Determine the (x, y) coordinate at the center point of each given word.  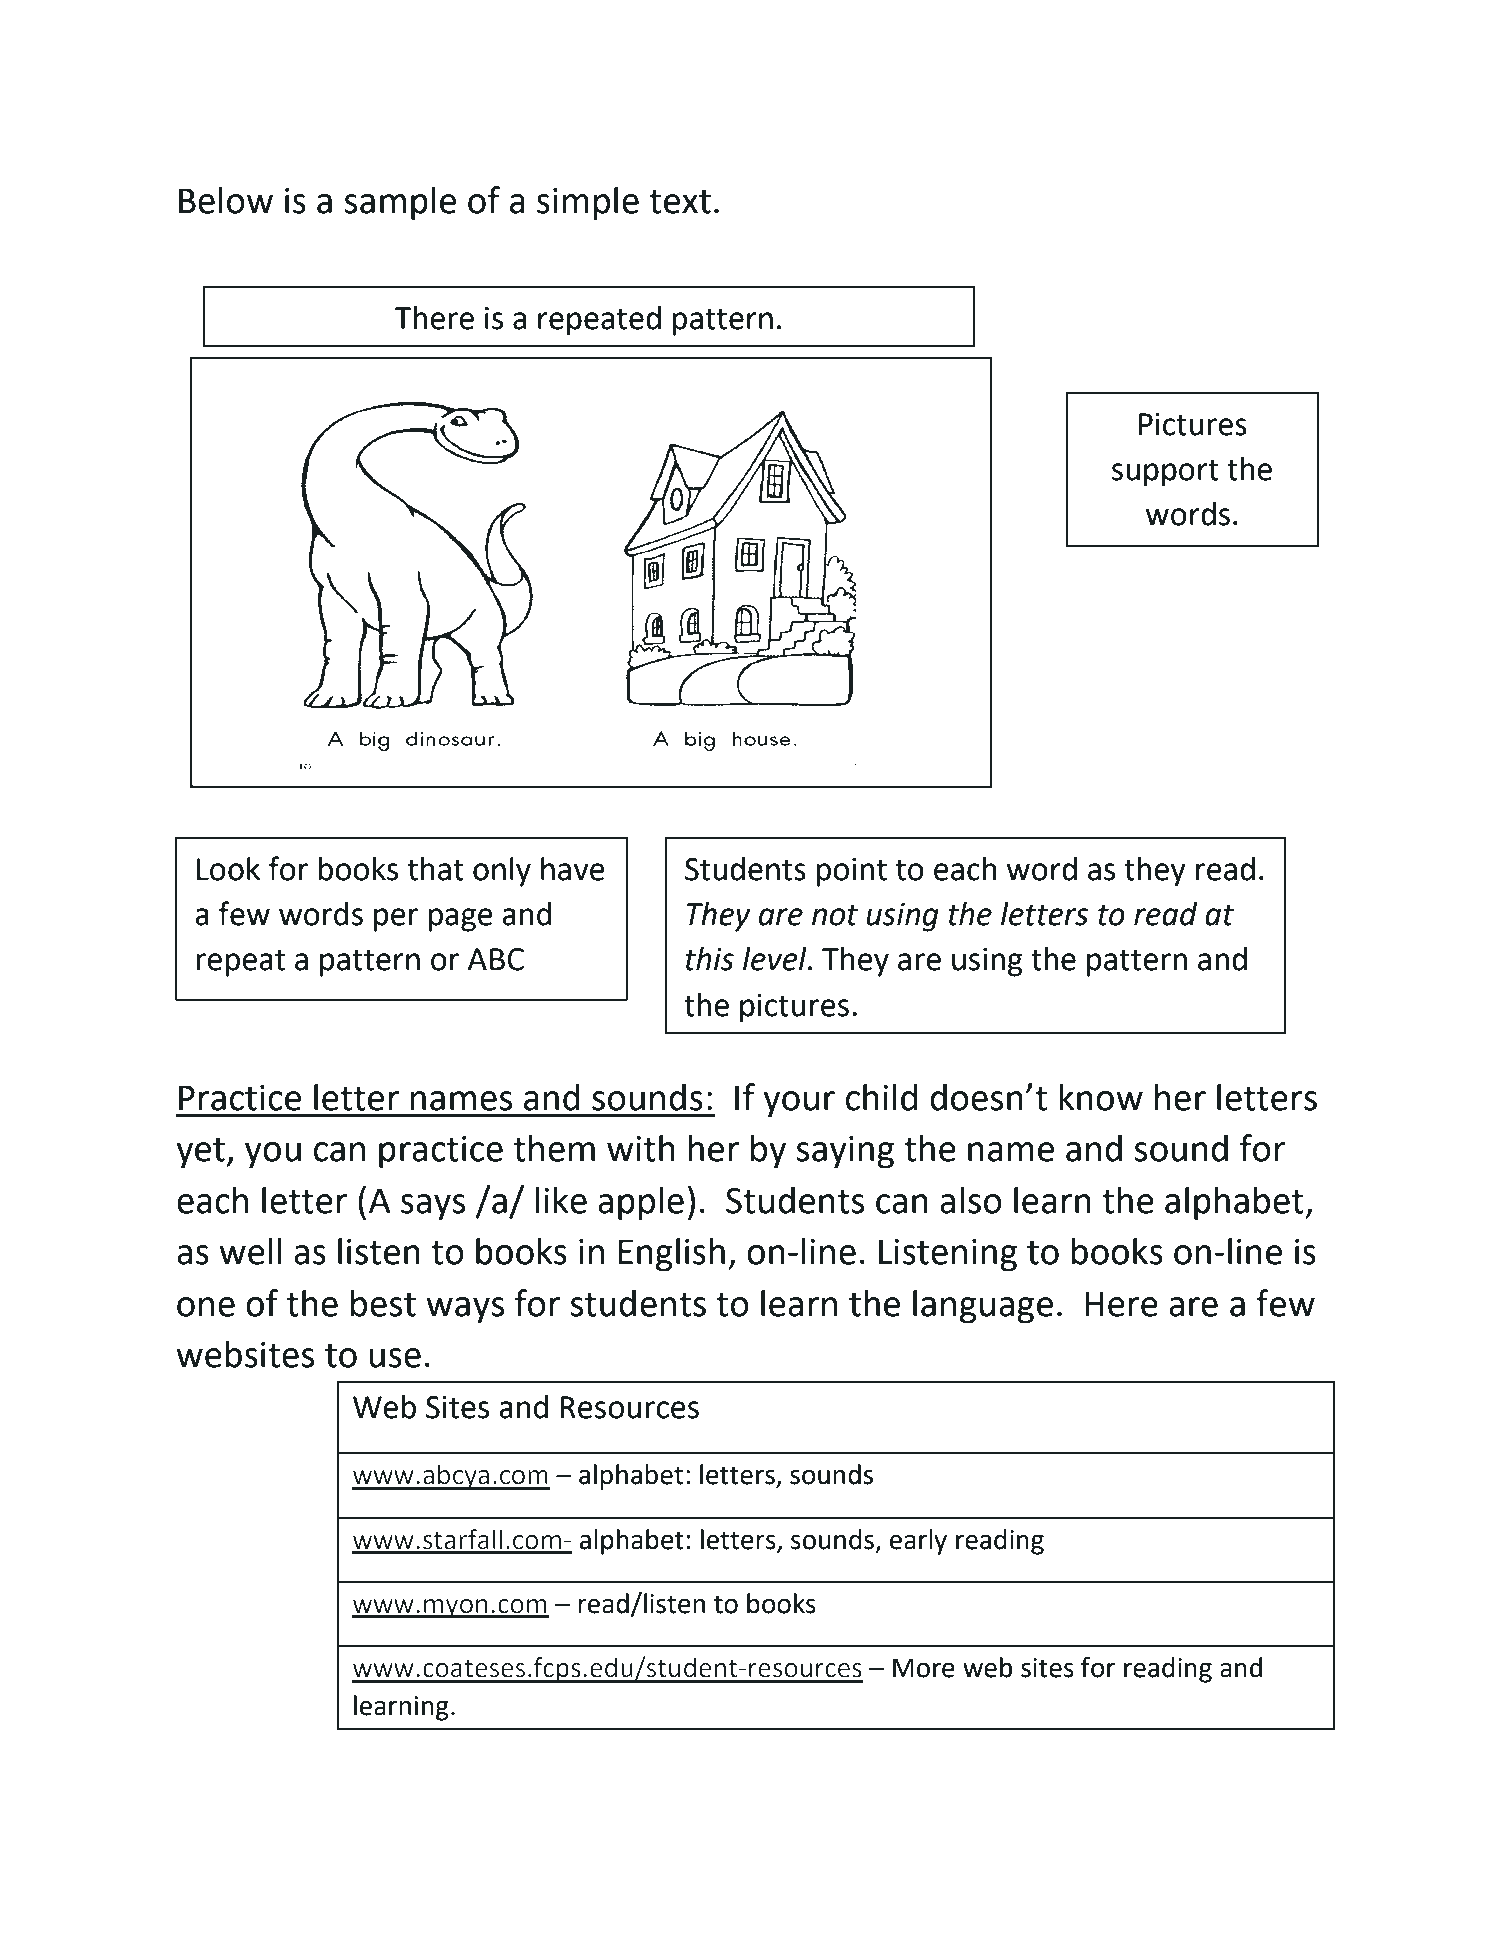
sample (400, 203)
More (924, 1668)
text (680, 202)
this (709, 959)
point (851, 872)
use (395, 1358)
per (396, 920)
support (1165, 473)
